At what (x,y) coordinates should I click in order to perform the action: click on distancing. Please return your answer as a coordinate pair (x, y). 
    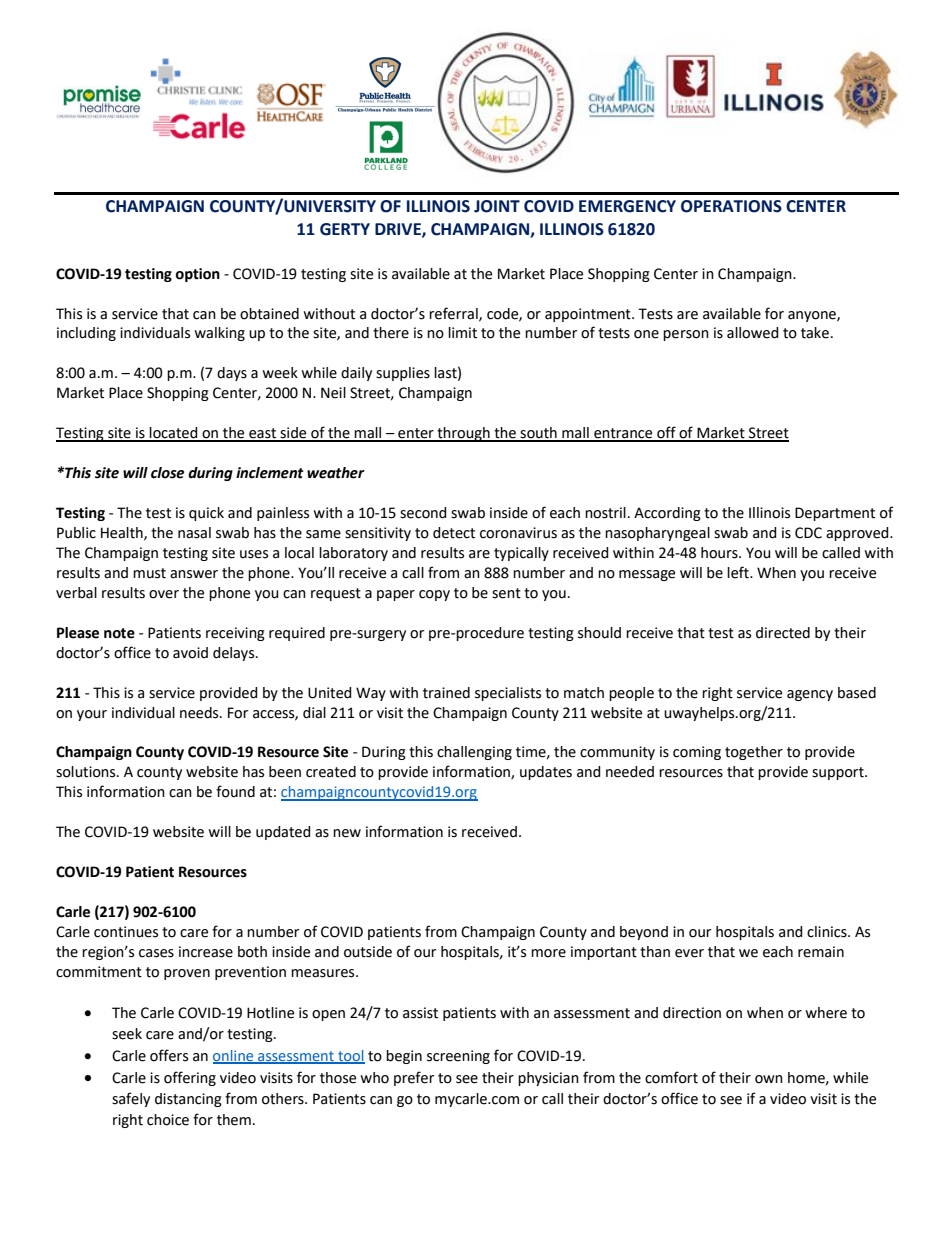
    Looking at the image, I should click on (188, 1100).
